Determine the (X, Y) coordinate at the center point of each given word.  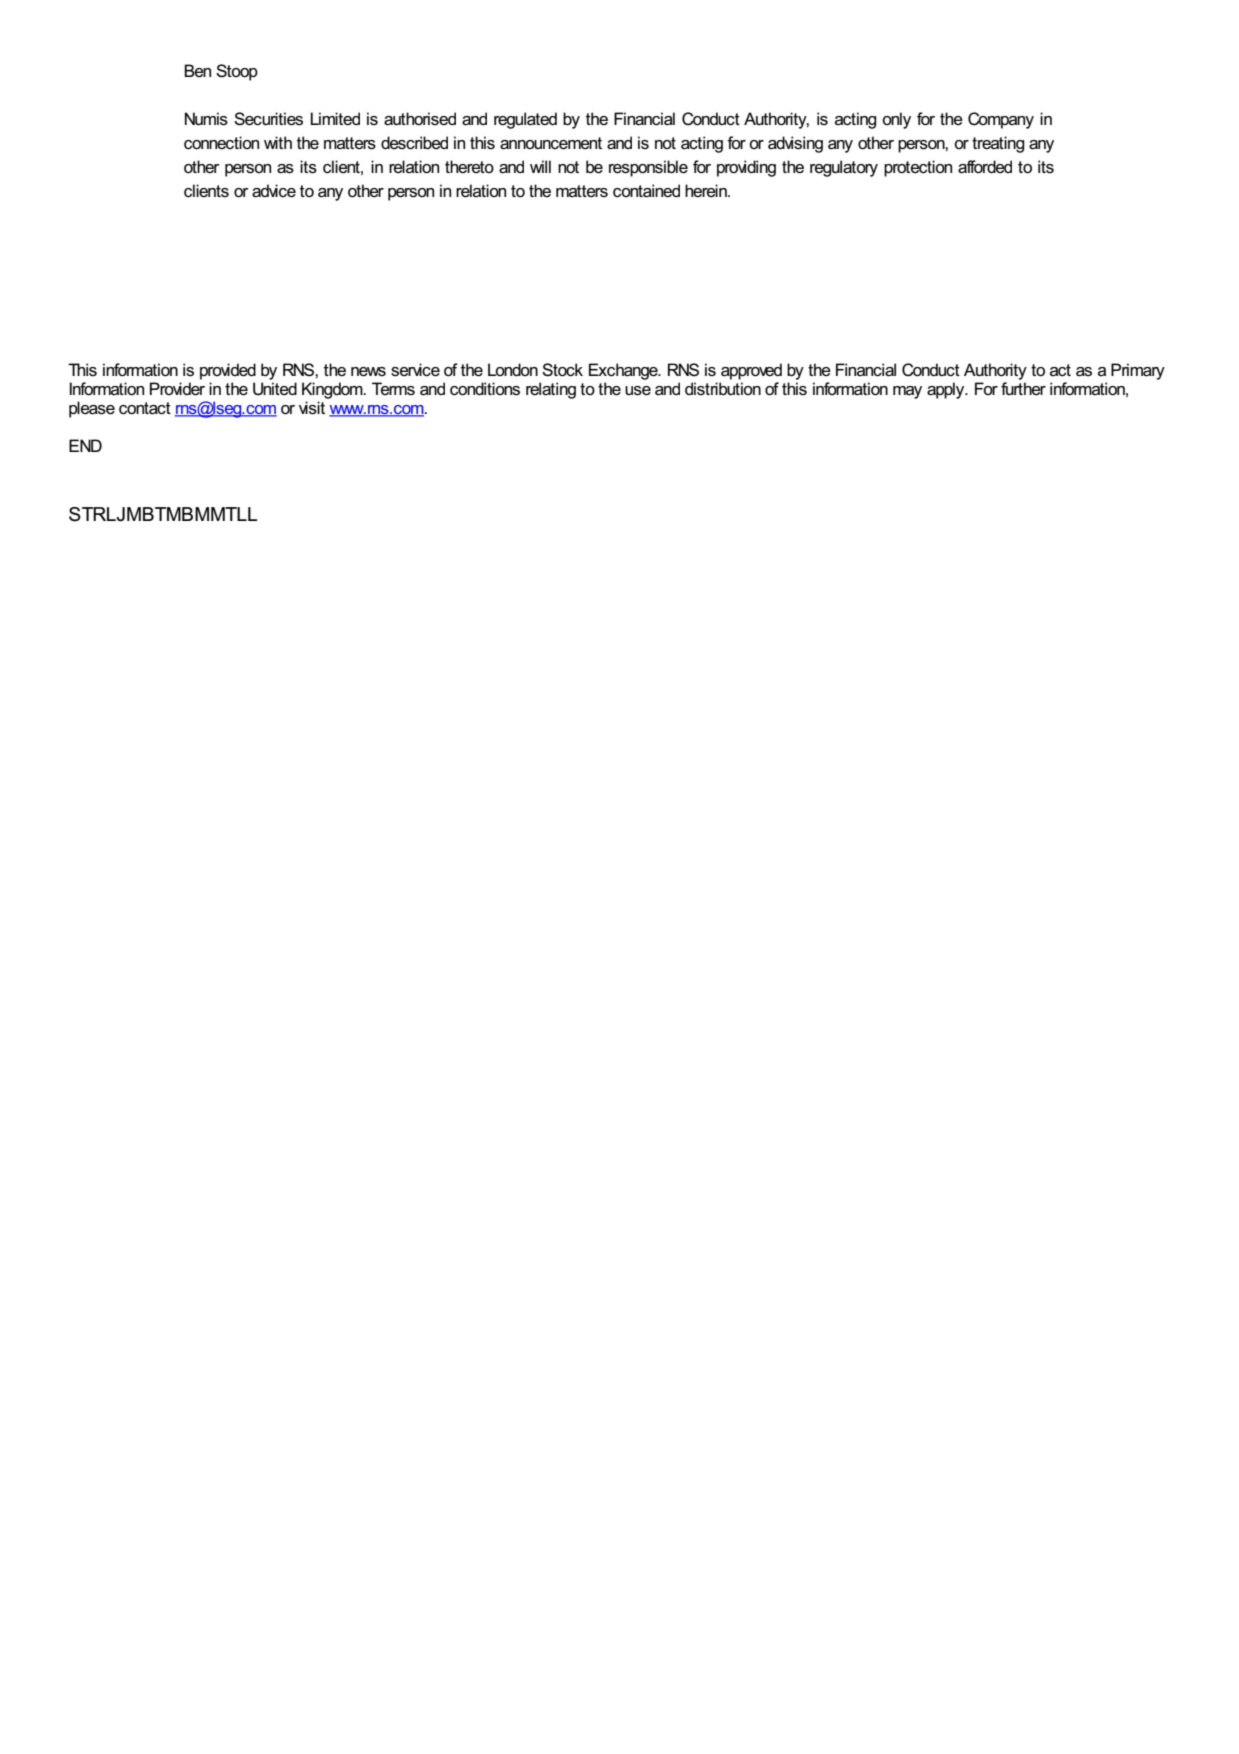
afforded (985, 167)
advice (274, 191)
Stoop (237, 72)
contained (646, 191)
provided (228, 371)
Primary (1138, 371)
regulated (525, 120)
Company (1001, 120)
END (85, 445)
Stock (562, 370)
